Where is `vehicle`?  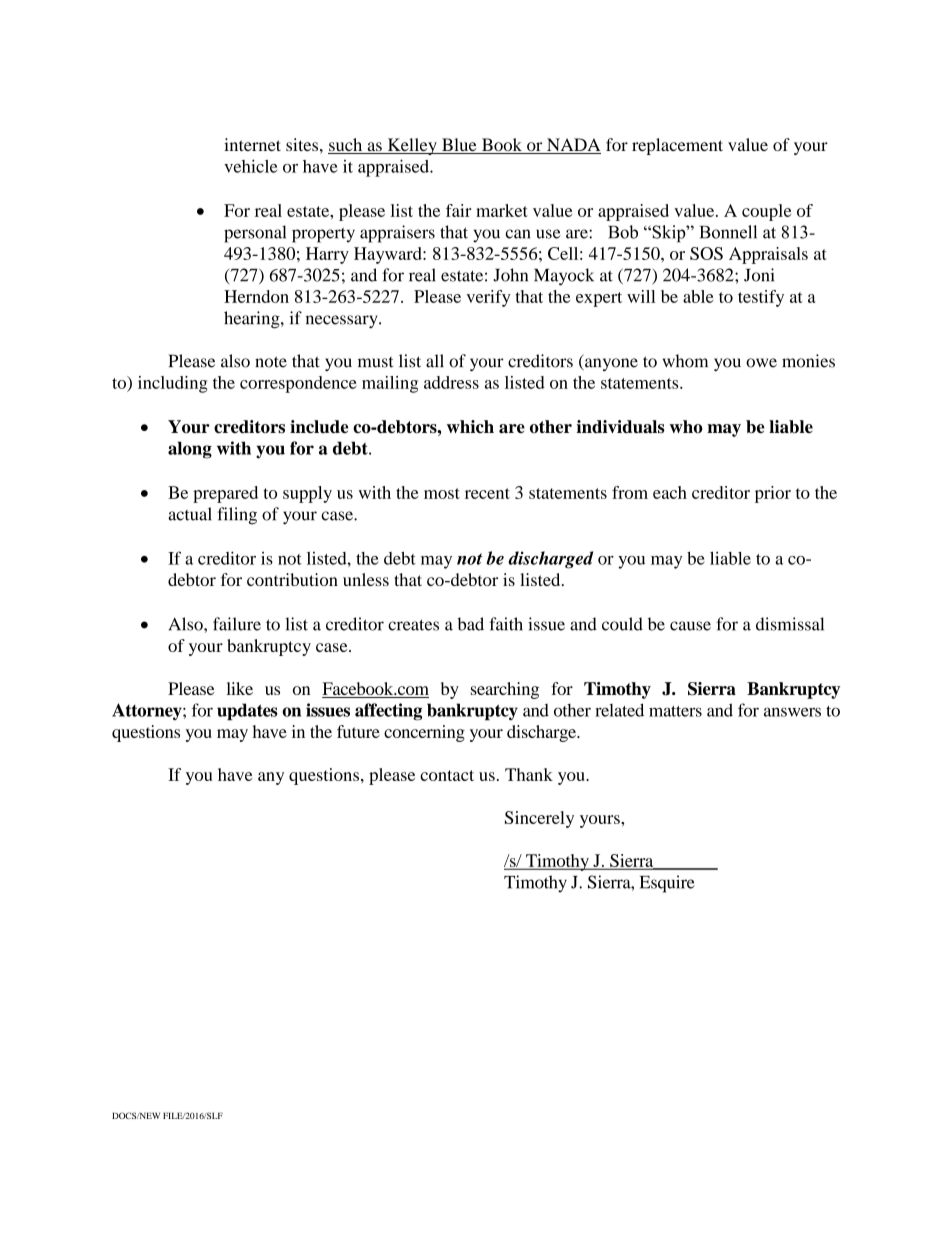 vehicle is located at coordinates (251, 166).
